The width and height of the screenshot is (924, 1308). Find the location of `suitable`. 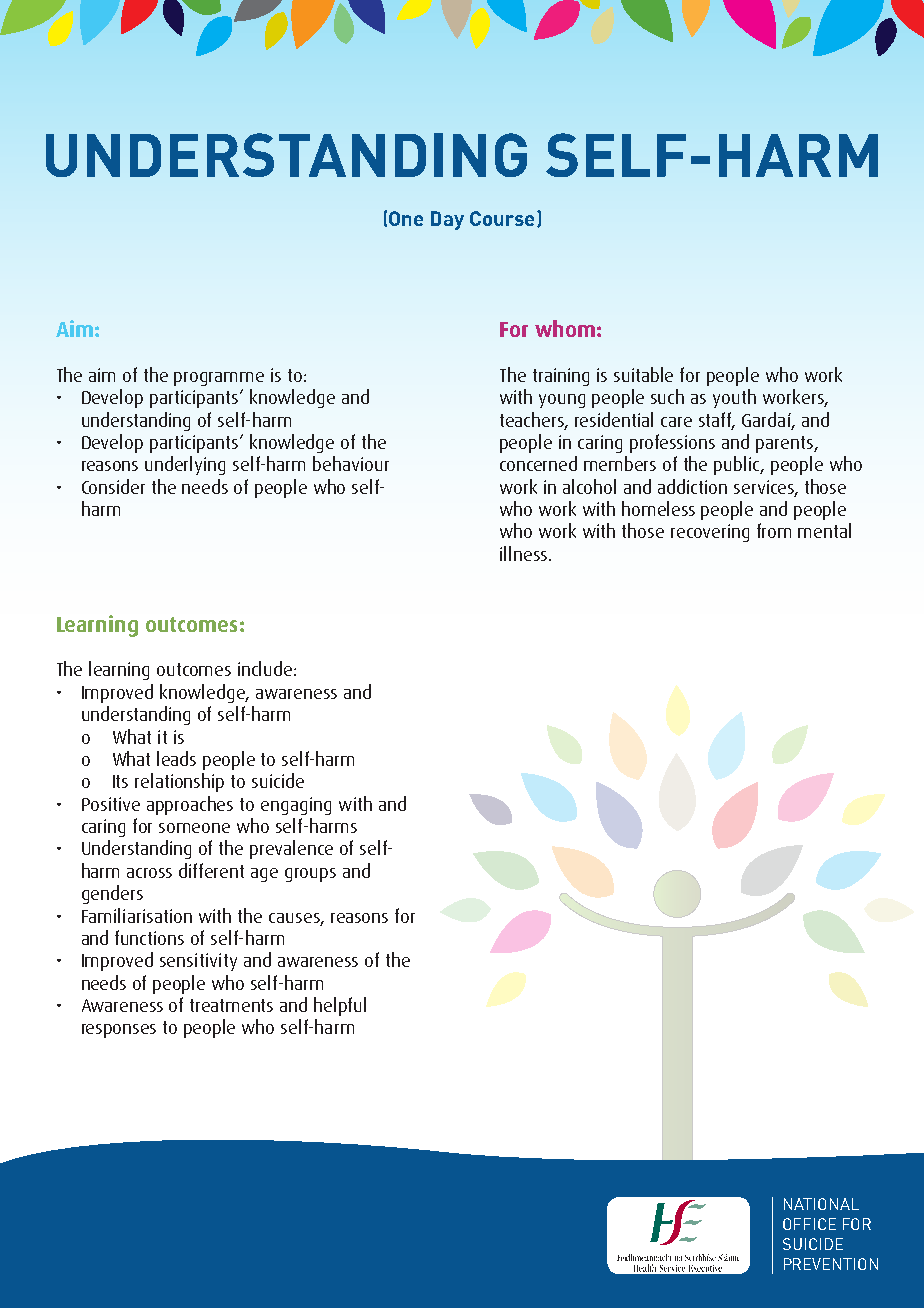

suitable is located at coordinates (643, 374).
